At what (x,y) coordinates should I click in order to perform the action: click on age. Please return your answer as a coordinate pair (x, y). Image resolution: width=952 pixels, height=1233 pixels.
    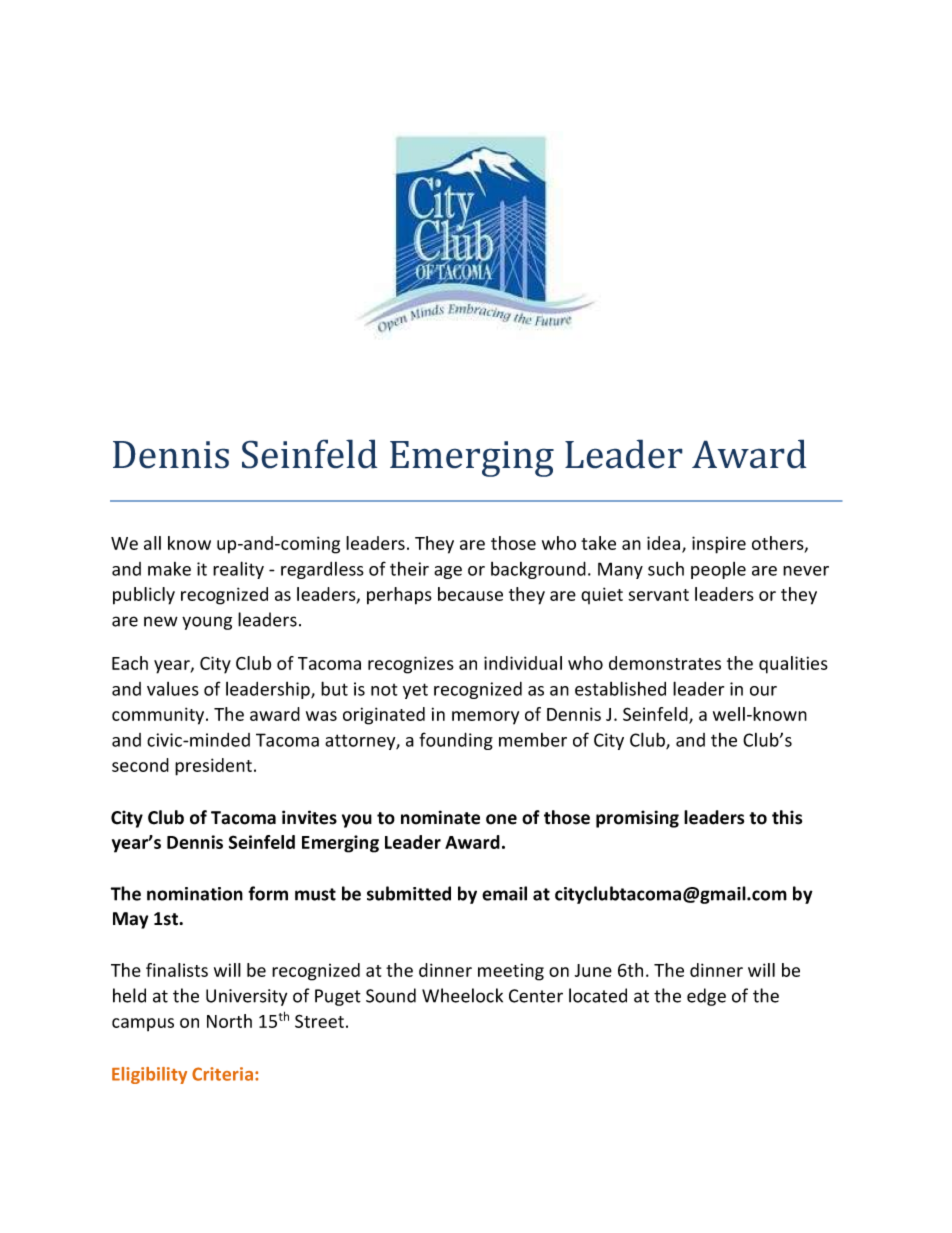
    Looking at the image, I should click on (448, 572).
